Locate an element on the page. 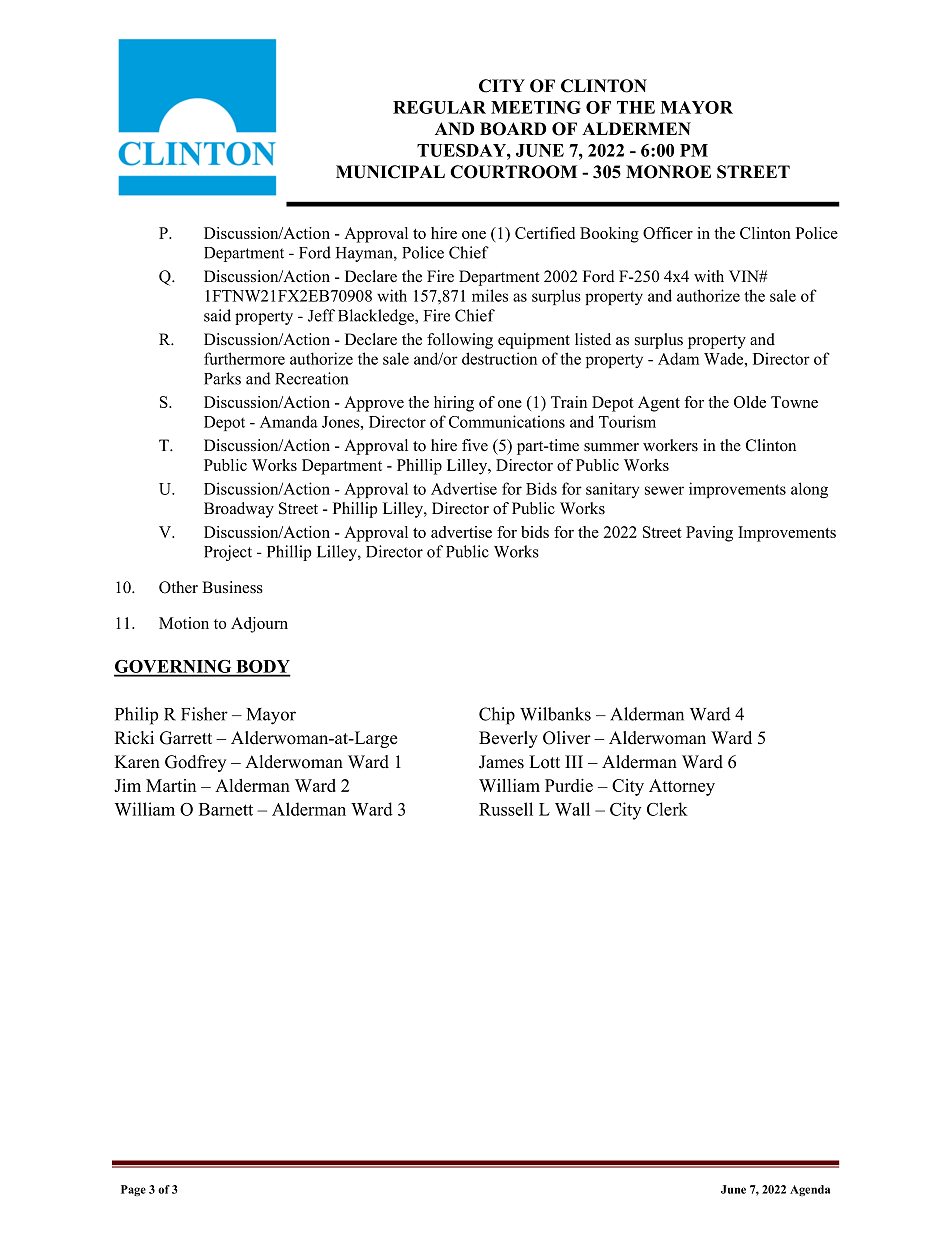  MUNICIPAL is located at coordinates (390, 172).
